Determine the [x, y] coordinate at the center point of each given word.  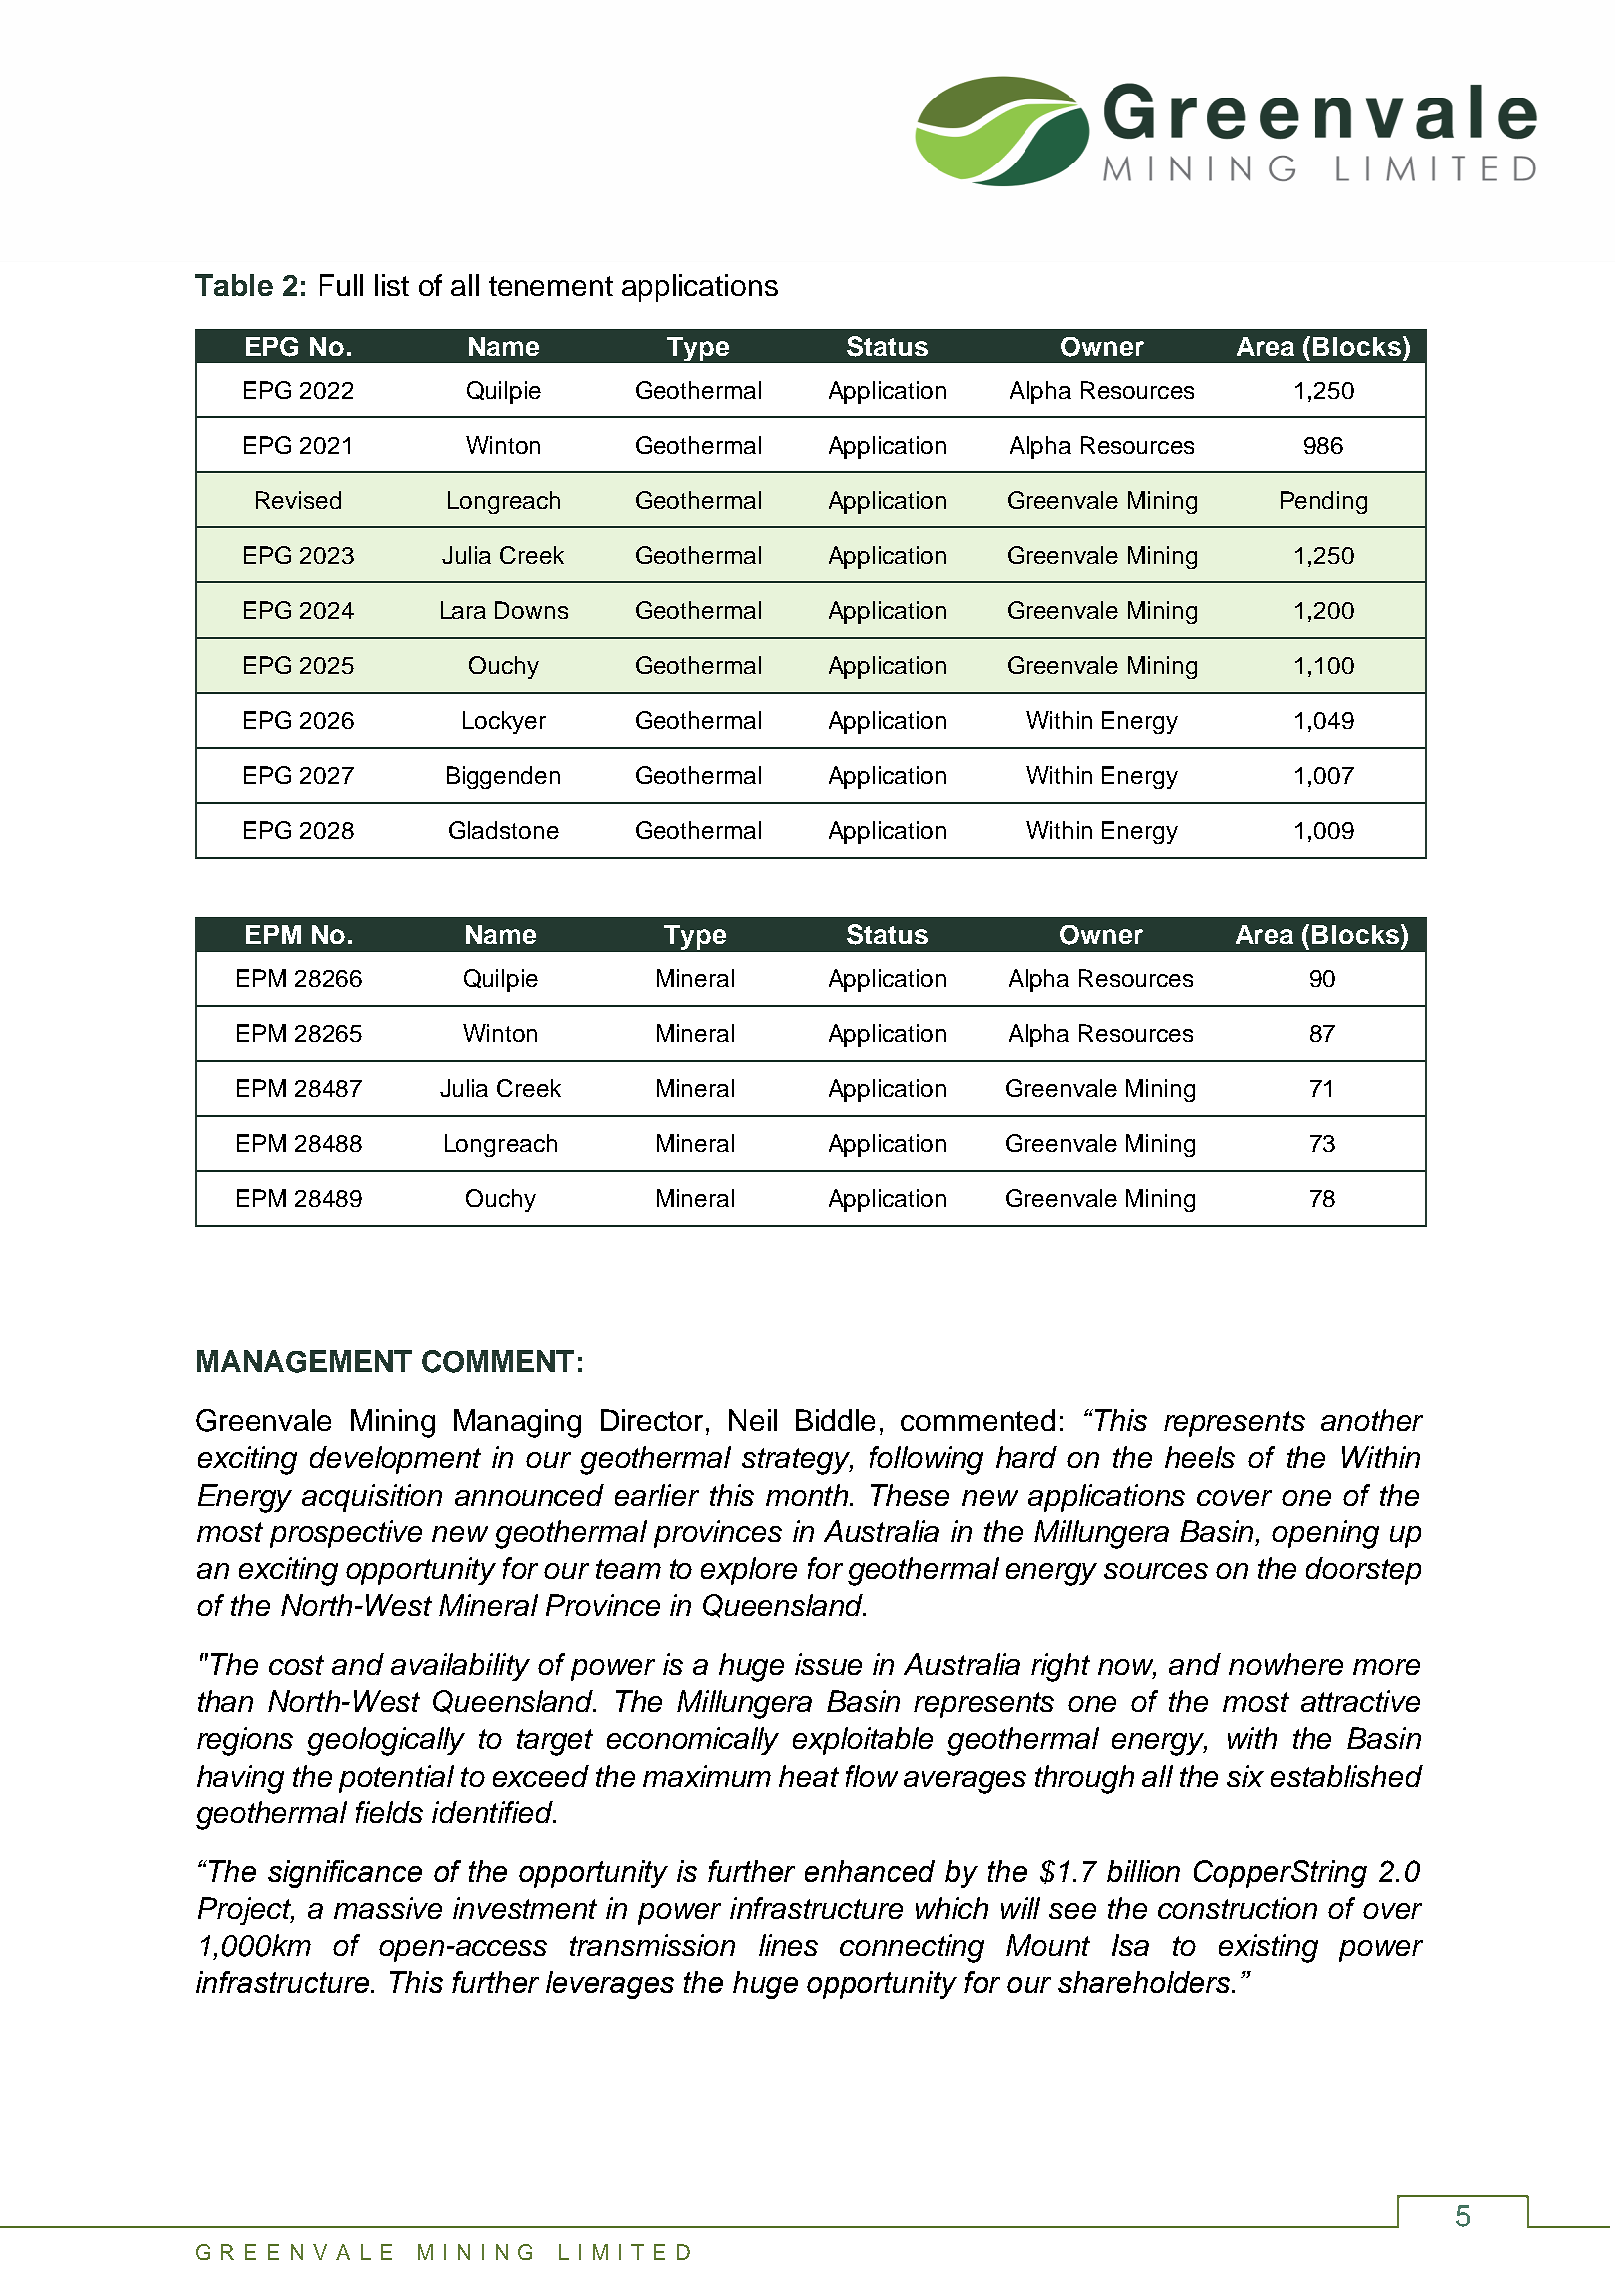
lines [788, 1945]
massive [388, 1908]
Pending [1324, 502]
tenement [551, 286]
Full [341, 285]
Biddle [835, 1420]
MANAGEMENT [304, 1361]
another [1372, 1420]
